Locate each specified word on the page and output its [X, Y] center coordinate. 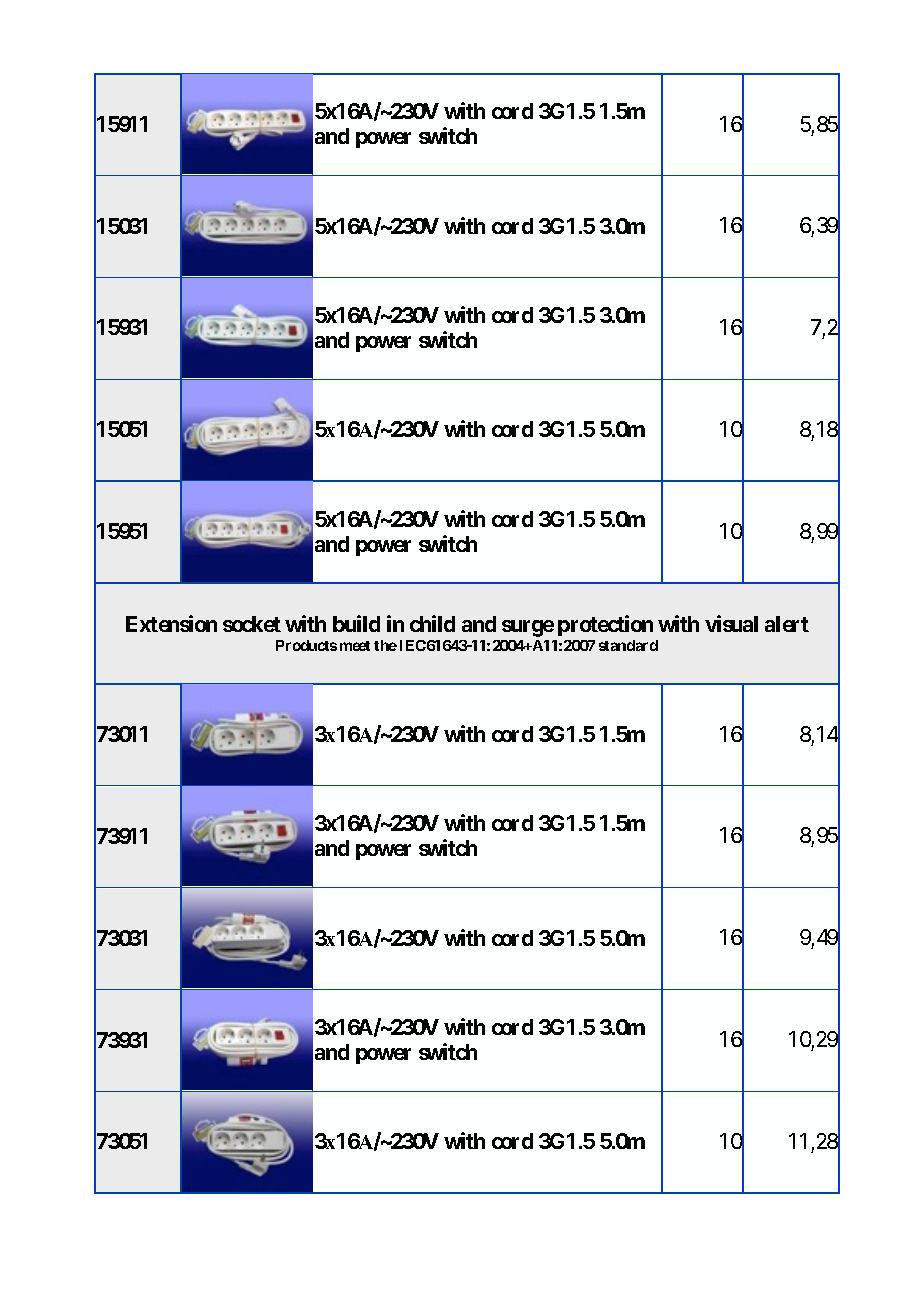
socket [252, 624]
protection [605, 625]
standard [628, 645]
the [385, 645]
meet [355, 646]
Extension [171, 623]
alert [787, 624]
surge [528, 628]
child [432, 623]
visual [731, 623]
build [356, 623]
